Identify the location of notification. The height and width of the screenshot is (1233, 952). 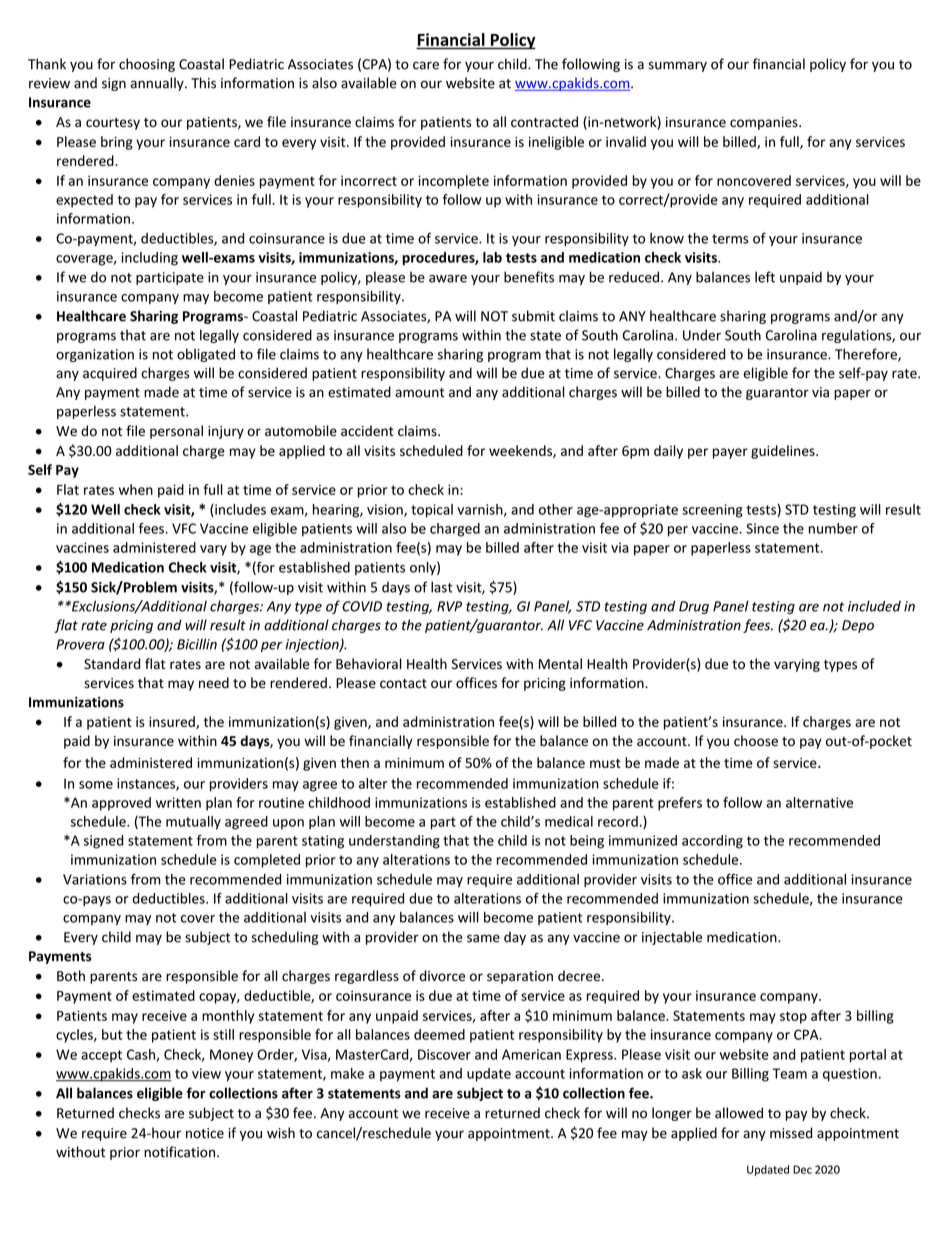
(179, 1152).
